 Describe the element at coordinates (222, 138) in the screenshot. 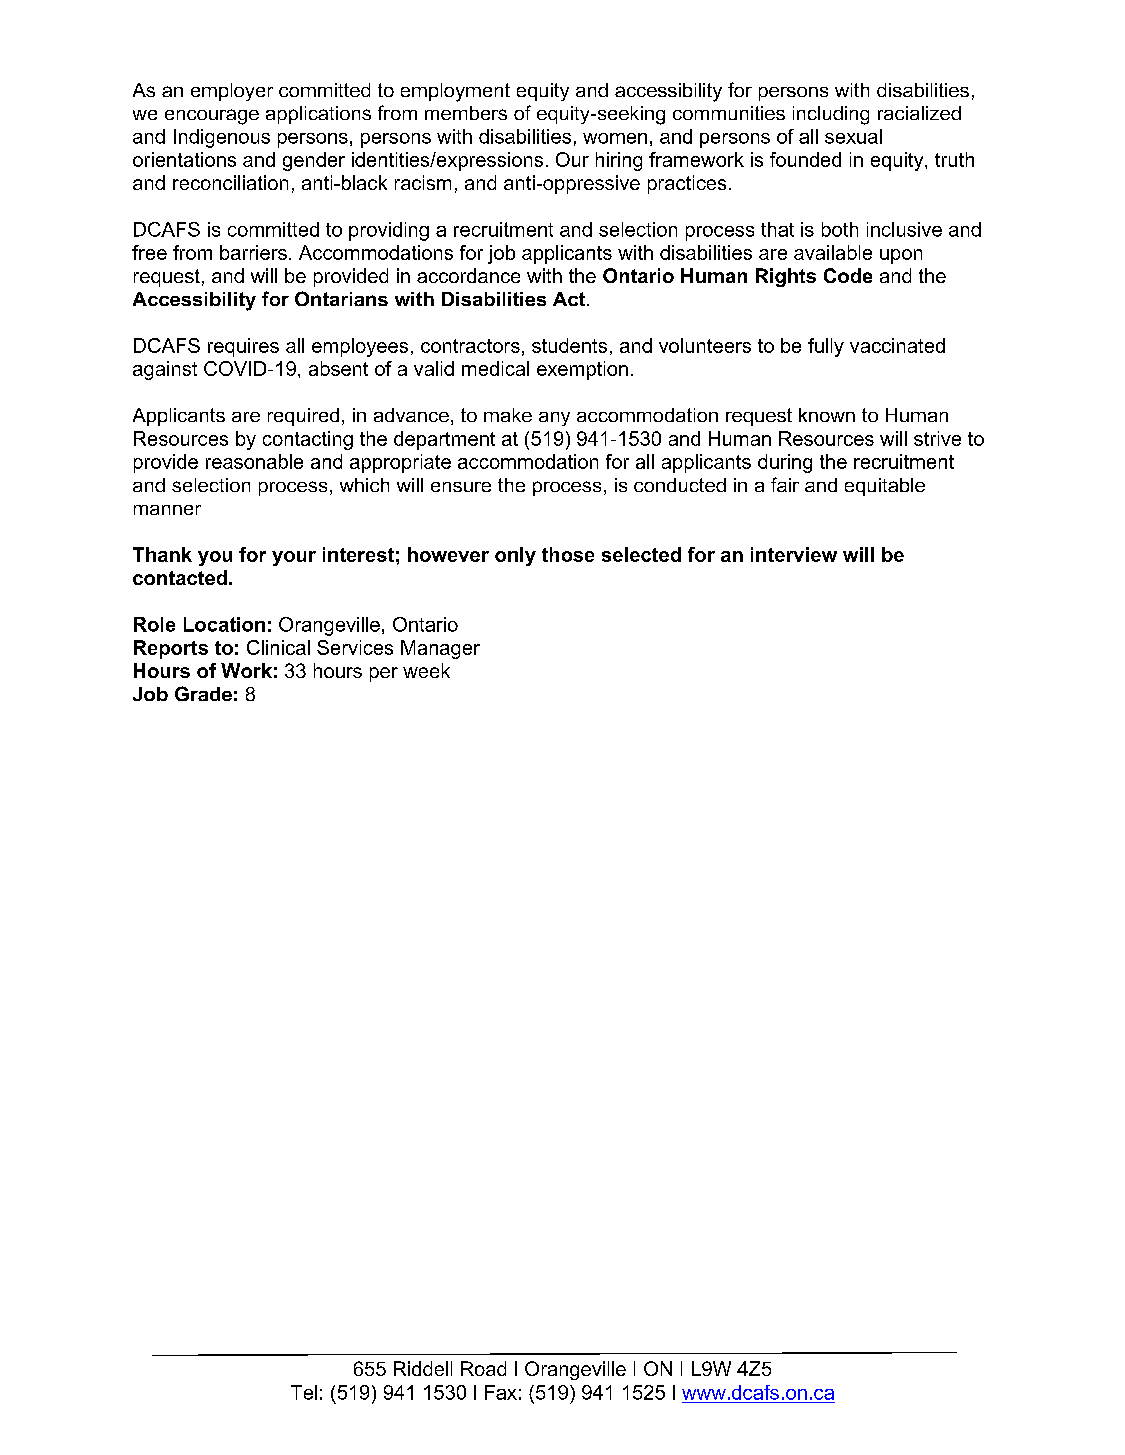

I see `Indigenous` at that location.
